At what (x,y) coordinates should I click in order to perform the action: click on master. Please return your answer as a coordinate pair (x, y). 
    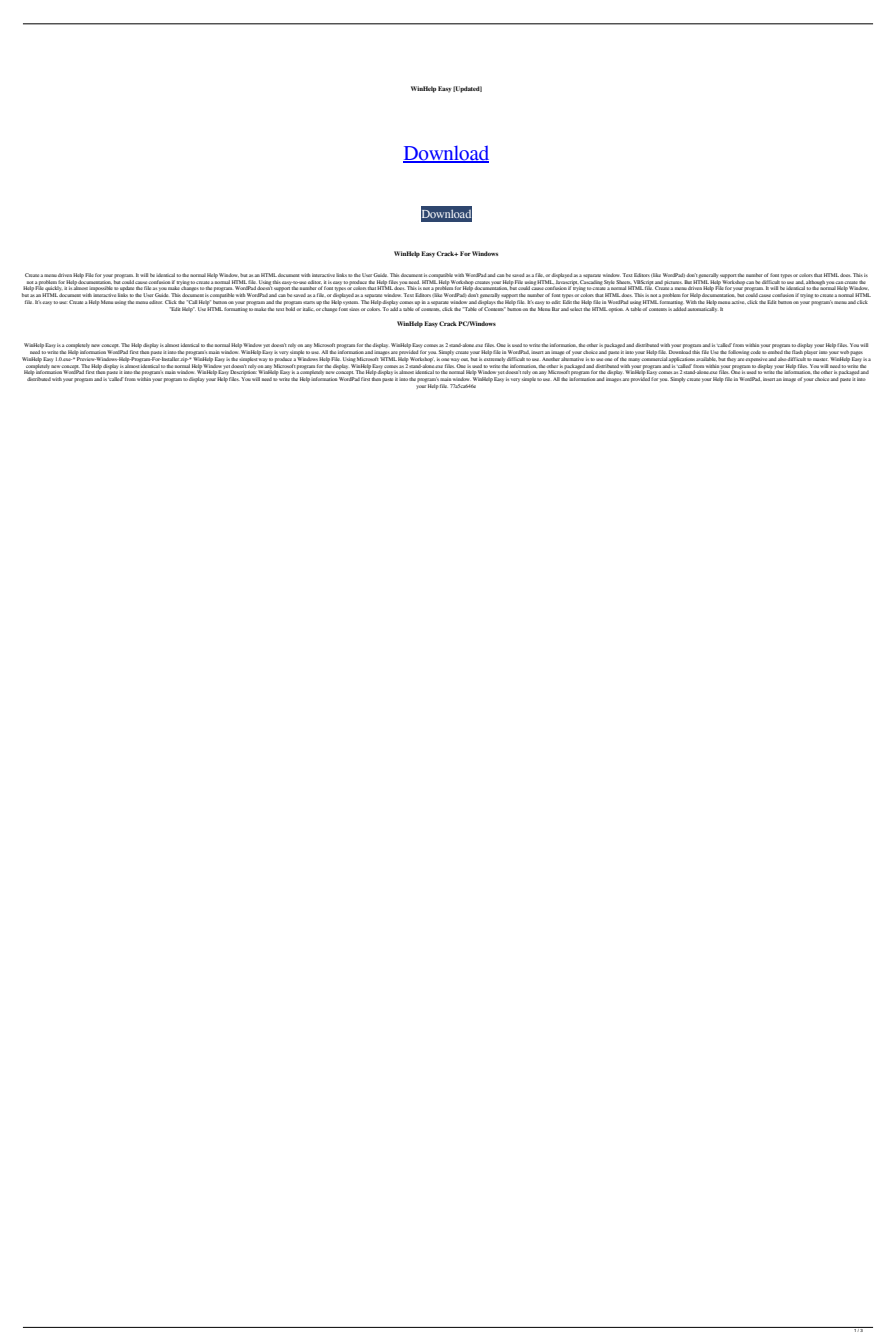
    Looking at the image, I should click on (820, 359).
